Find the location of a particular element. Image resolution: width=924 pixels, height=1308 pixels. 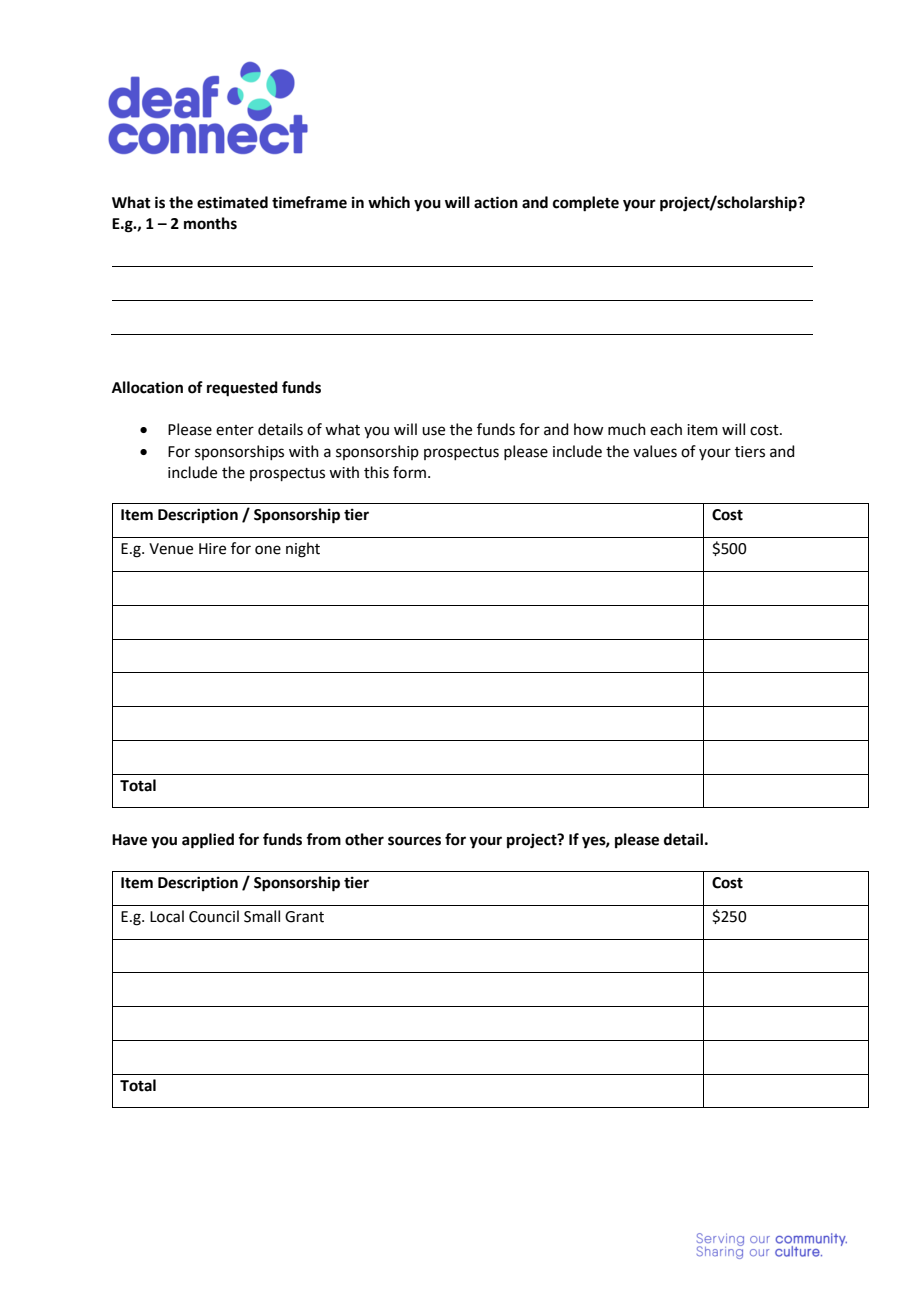

complete is located at coordinates (586, 204).
